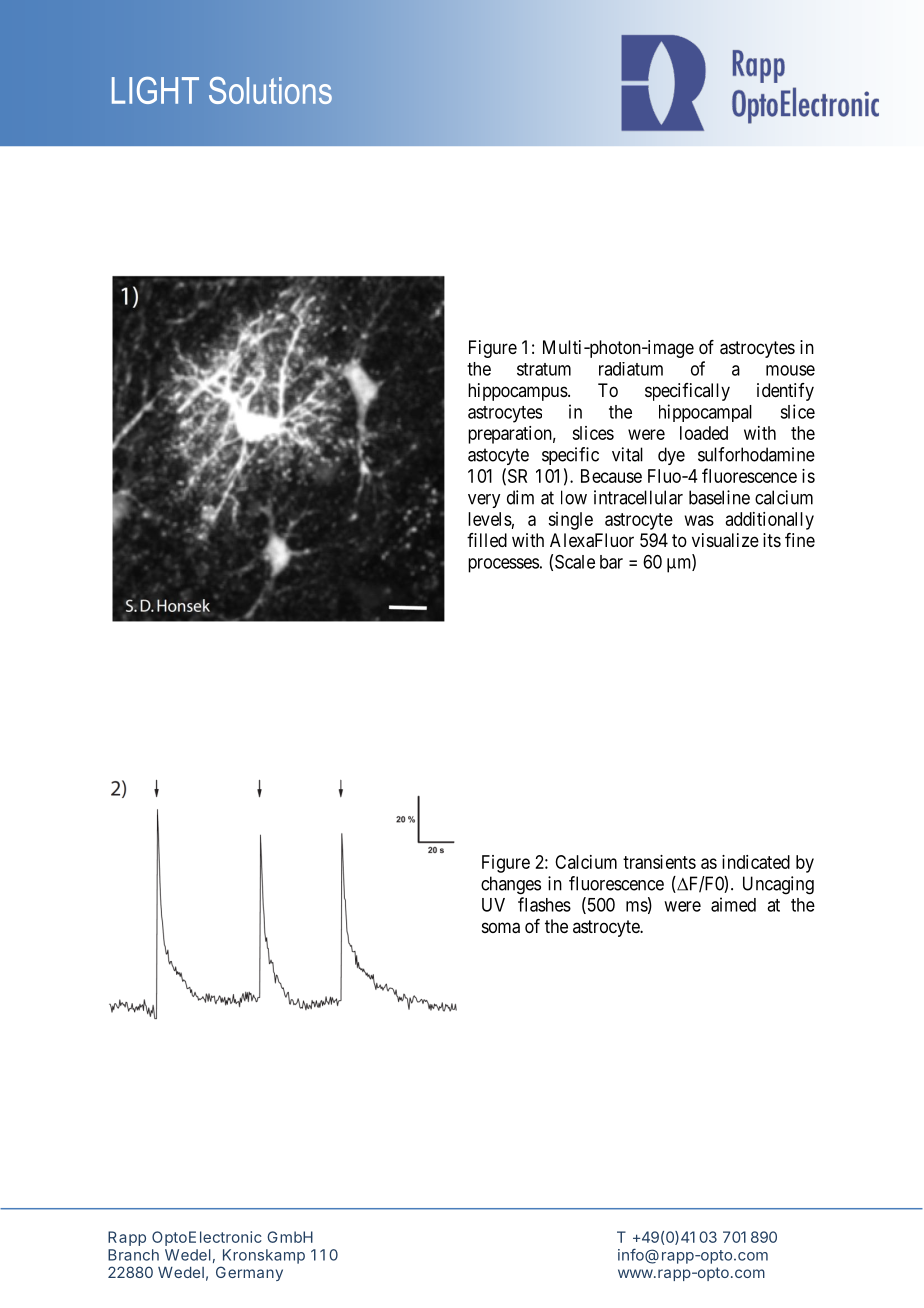 Image resolution: width=924 pixels, height=1308 pixels. Describe the element at coordinates (501, 928) in the image. I see `soma` at that location.
